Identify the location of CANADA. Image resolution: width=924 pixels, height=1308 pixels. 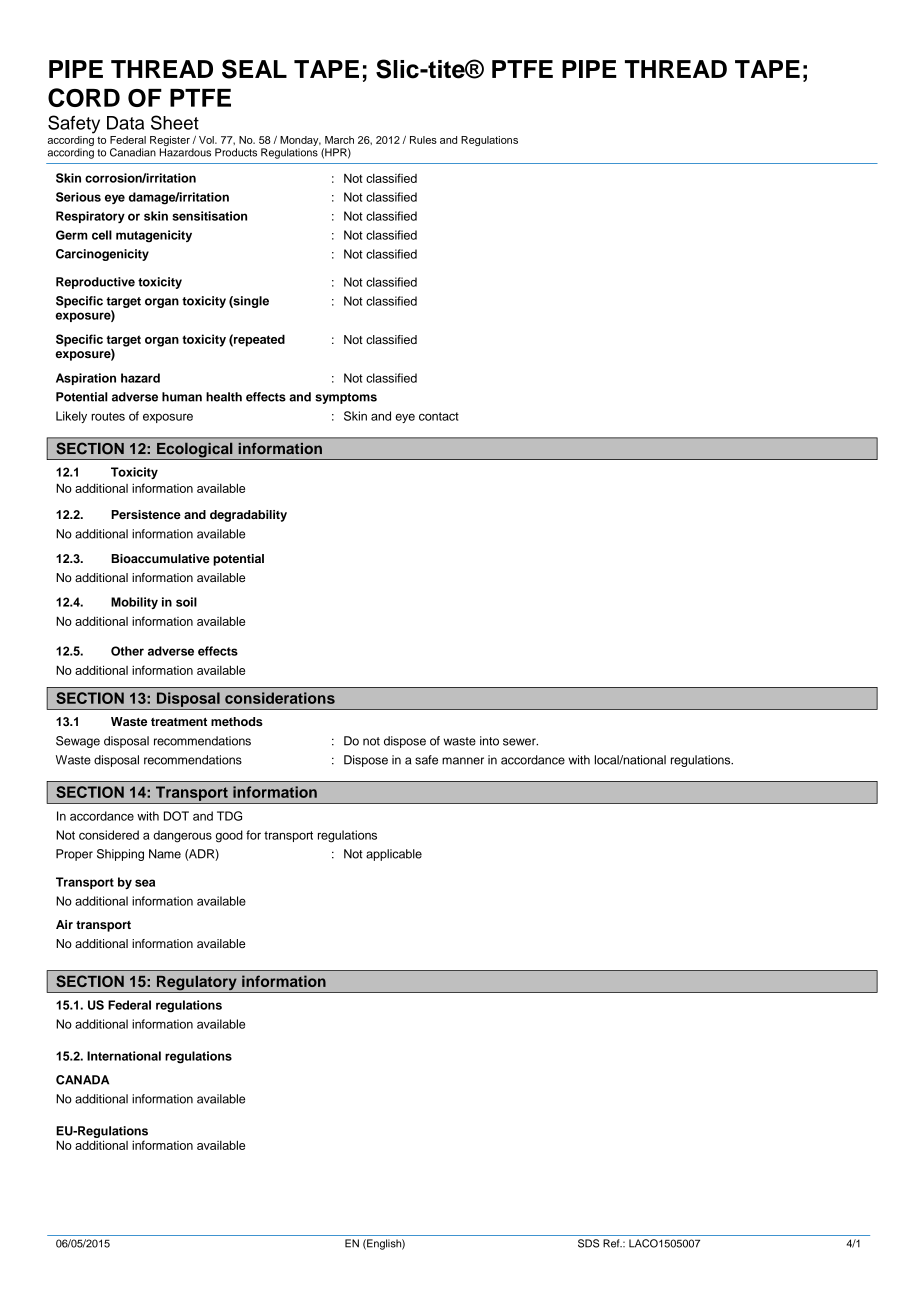
(82, 1080).
